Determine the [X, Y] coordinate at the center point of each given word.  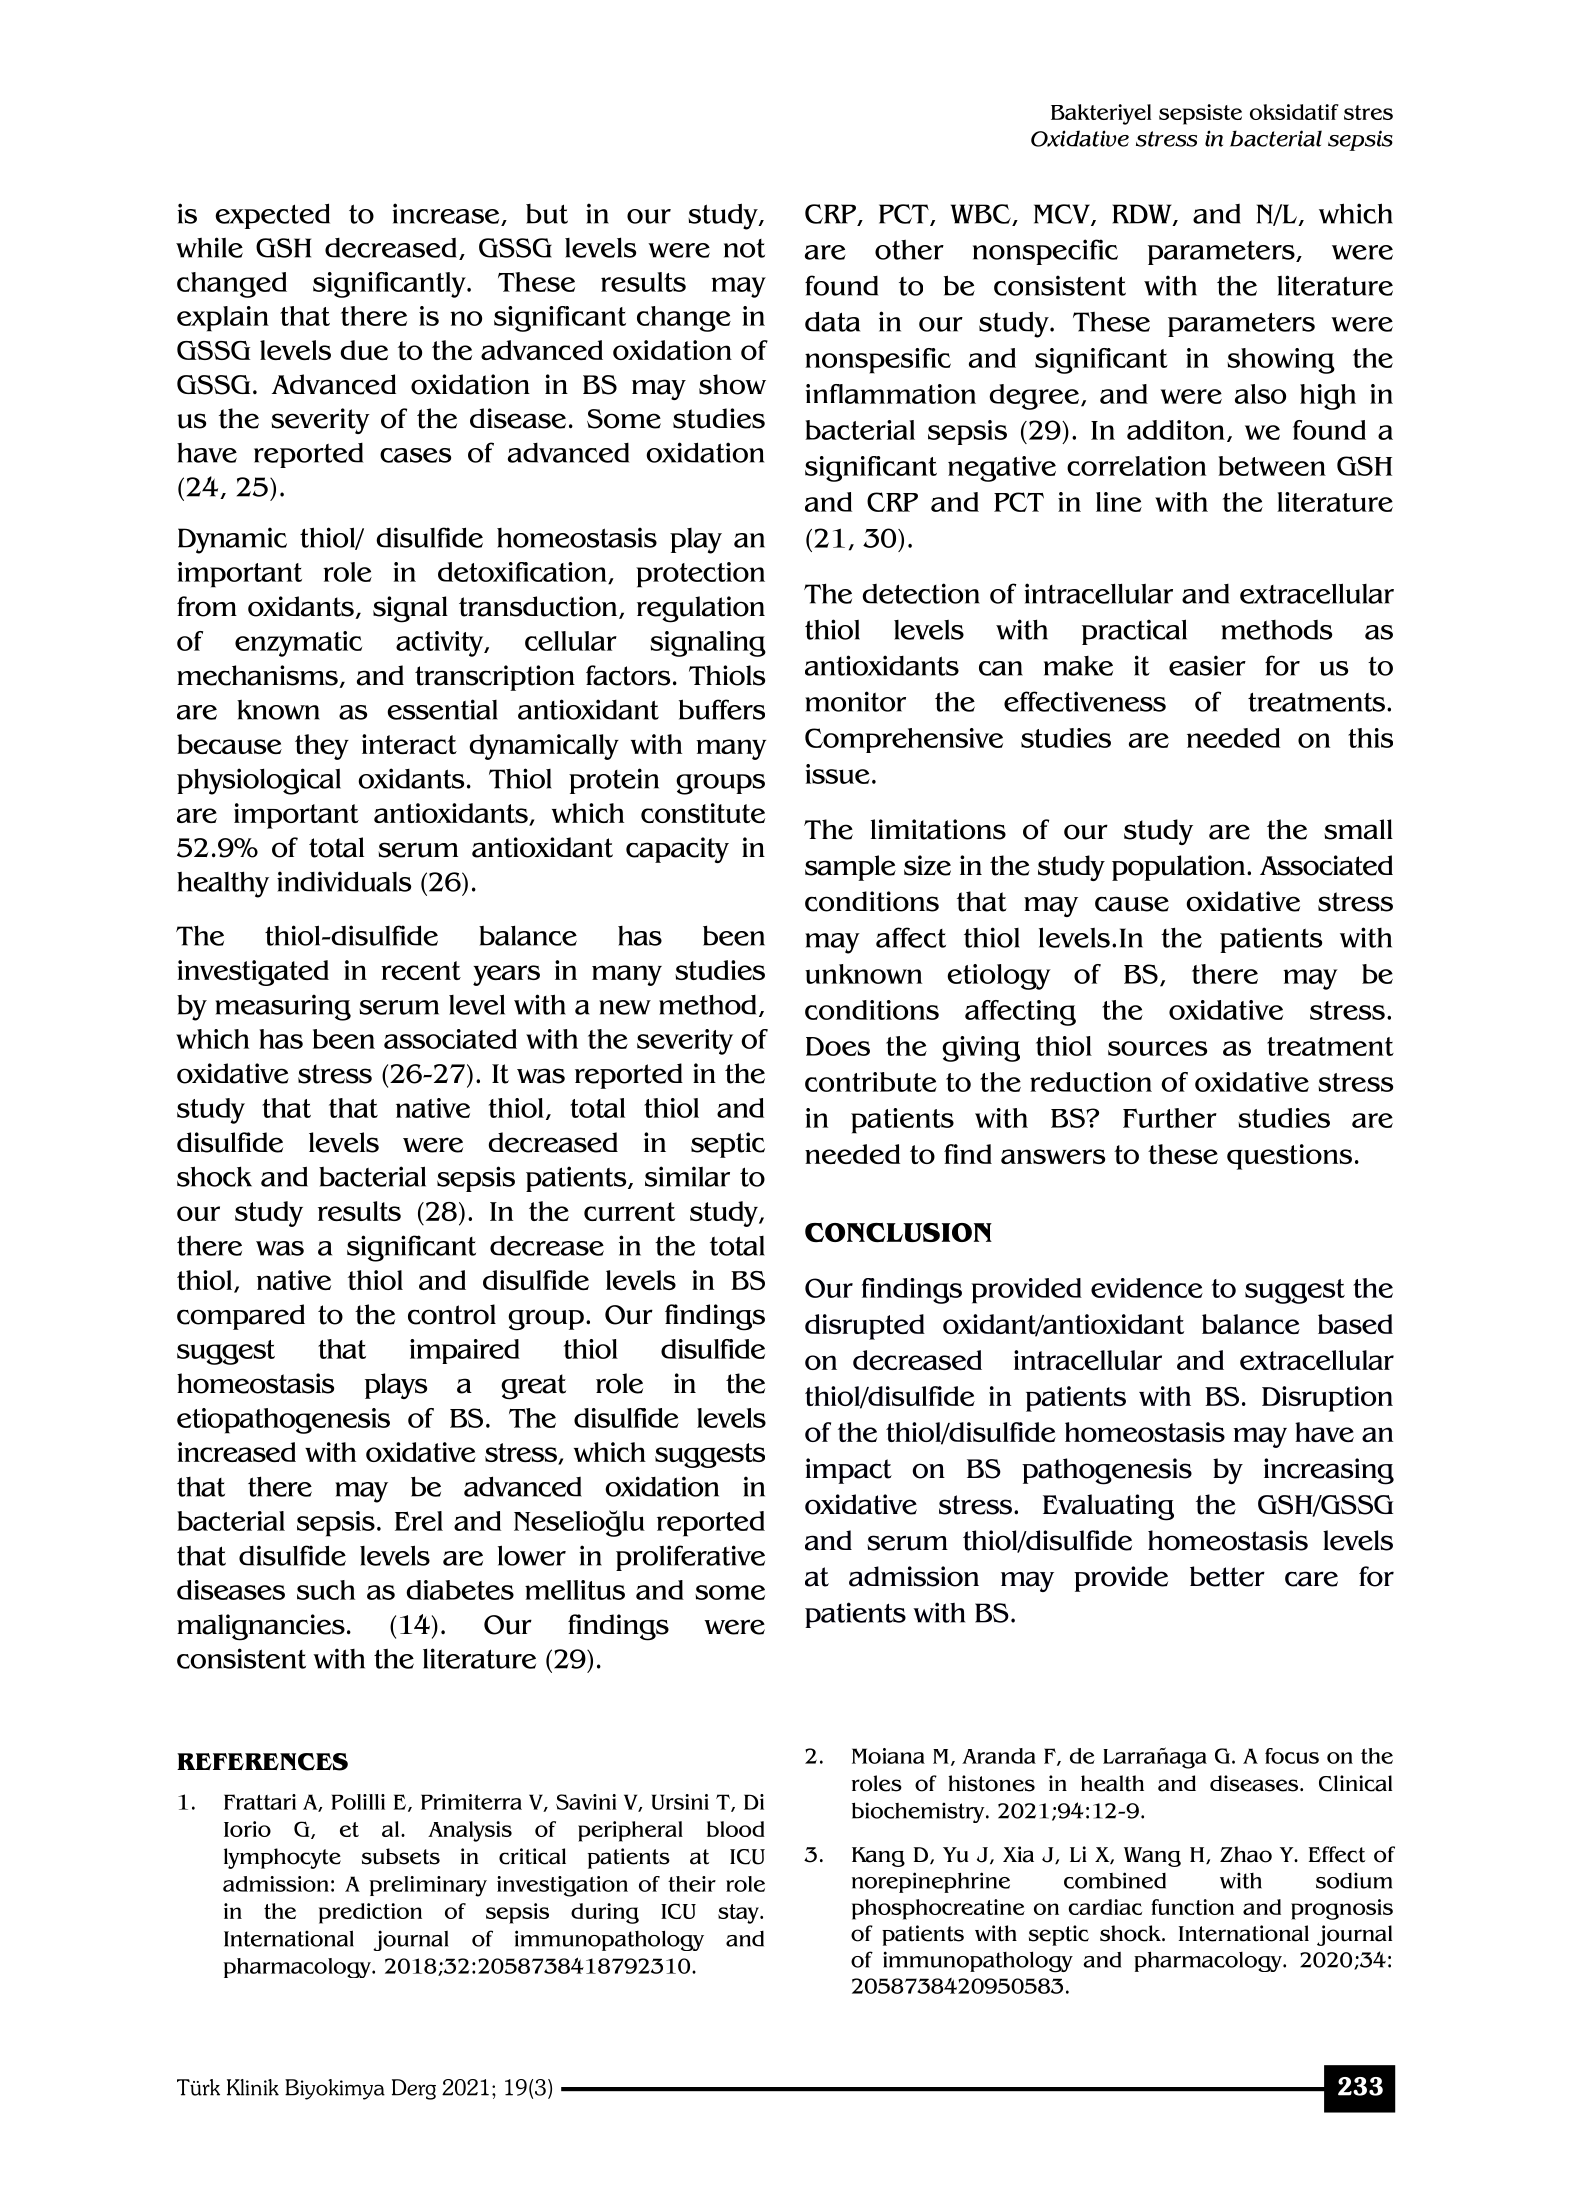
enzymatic [298, 644]
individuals [344, 881]
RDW [1143, 215]
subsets [401, 1856]
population [1180, 868]
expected [272, 216]
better [1227, 1576]
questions [1289, 1157]
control [452, 1314]
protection [700, 575]
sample [850, 868]
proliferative [690, 1558]
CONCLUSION [898, 1232]
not [744, 248]
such [326, 1590]
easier [1207, 665]
